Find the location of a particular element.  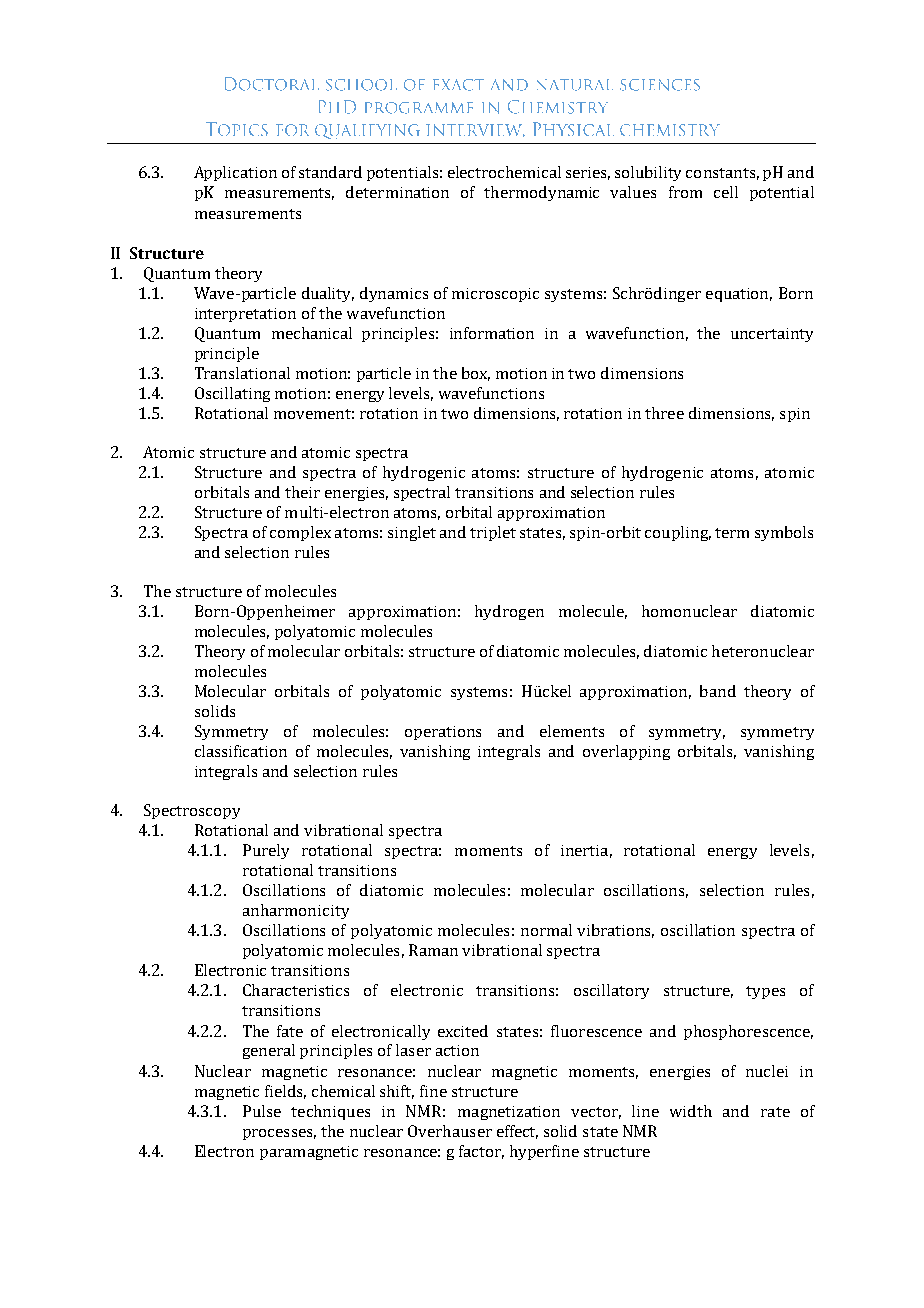

thermodynamic is located at coordinates (541, 193).
